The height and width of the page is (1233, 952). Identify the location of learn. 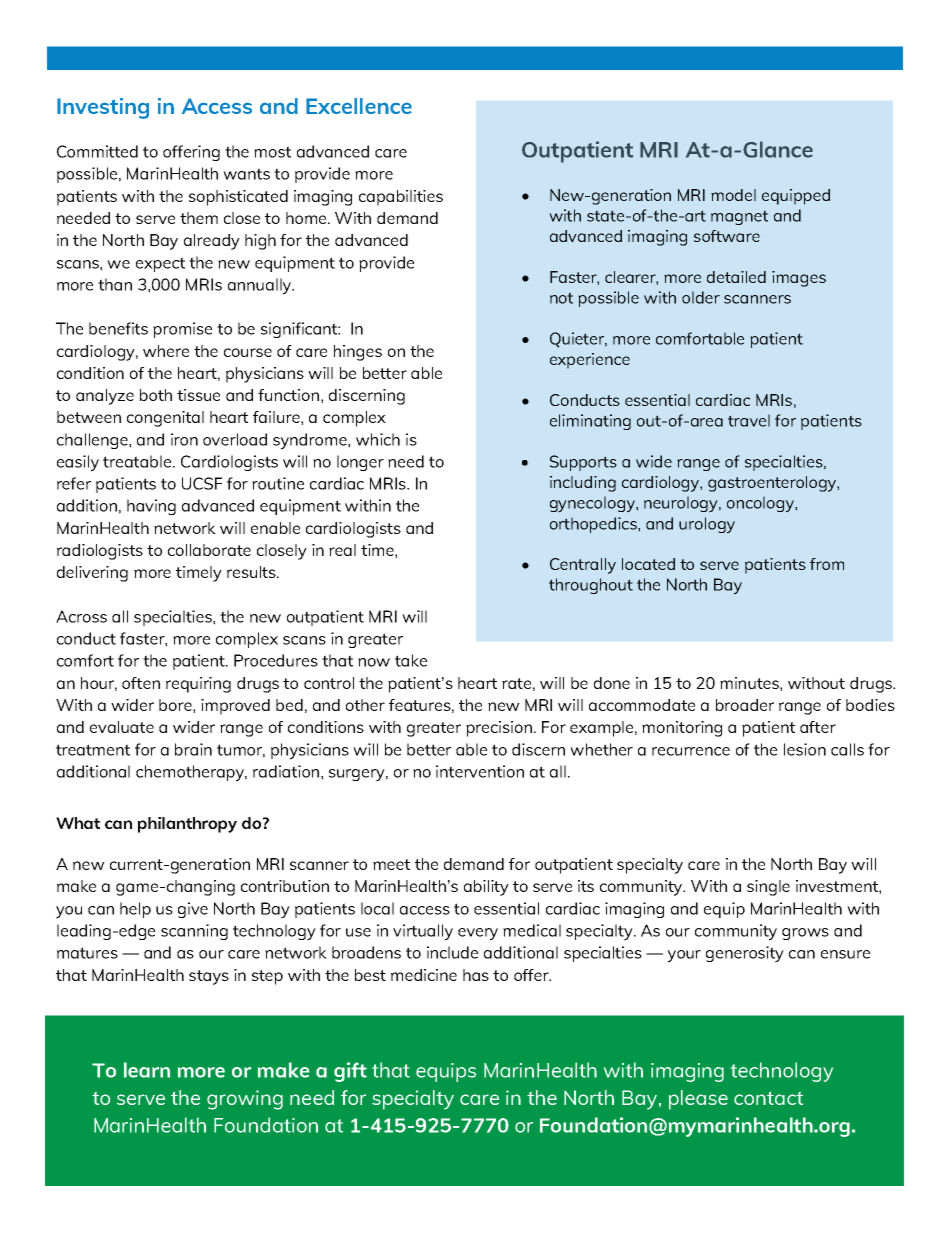
(147, 1070).
